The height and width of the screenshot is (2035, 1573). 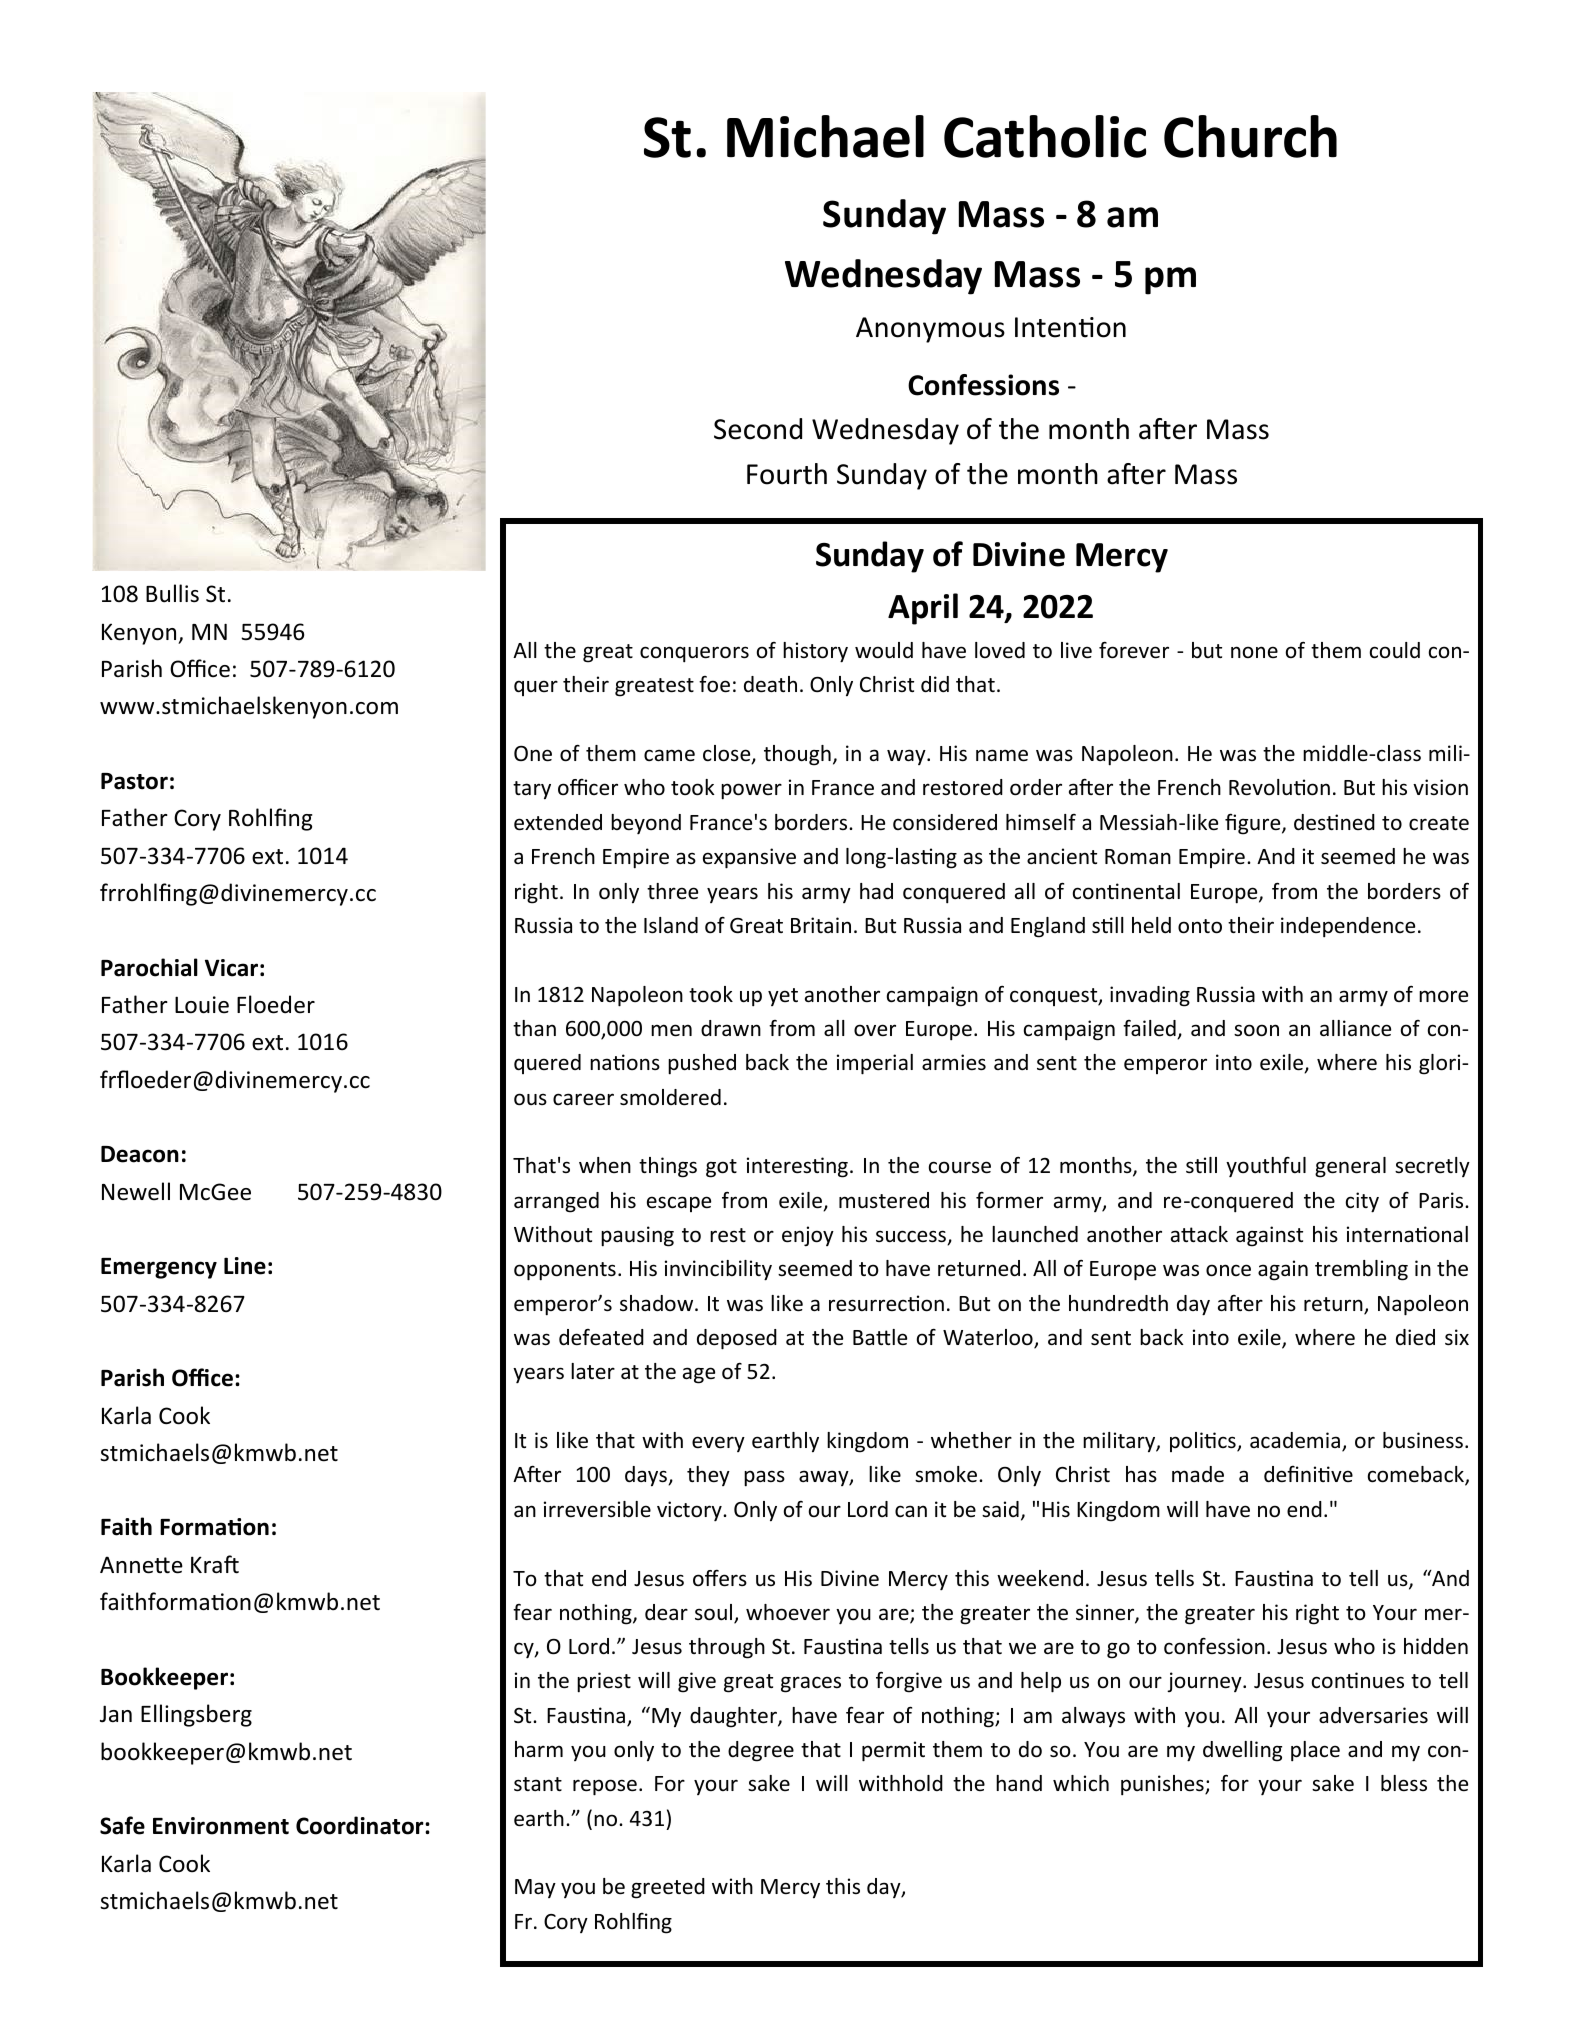 What do you see at coordinates (761, 1751) in the screenshot?
I see `degree` at bounding box center [761, 1751].
